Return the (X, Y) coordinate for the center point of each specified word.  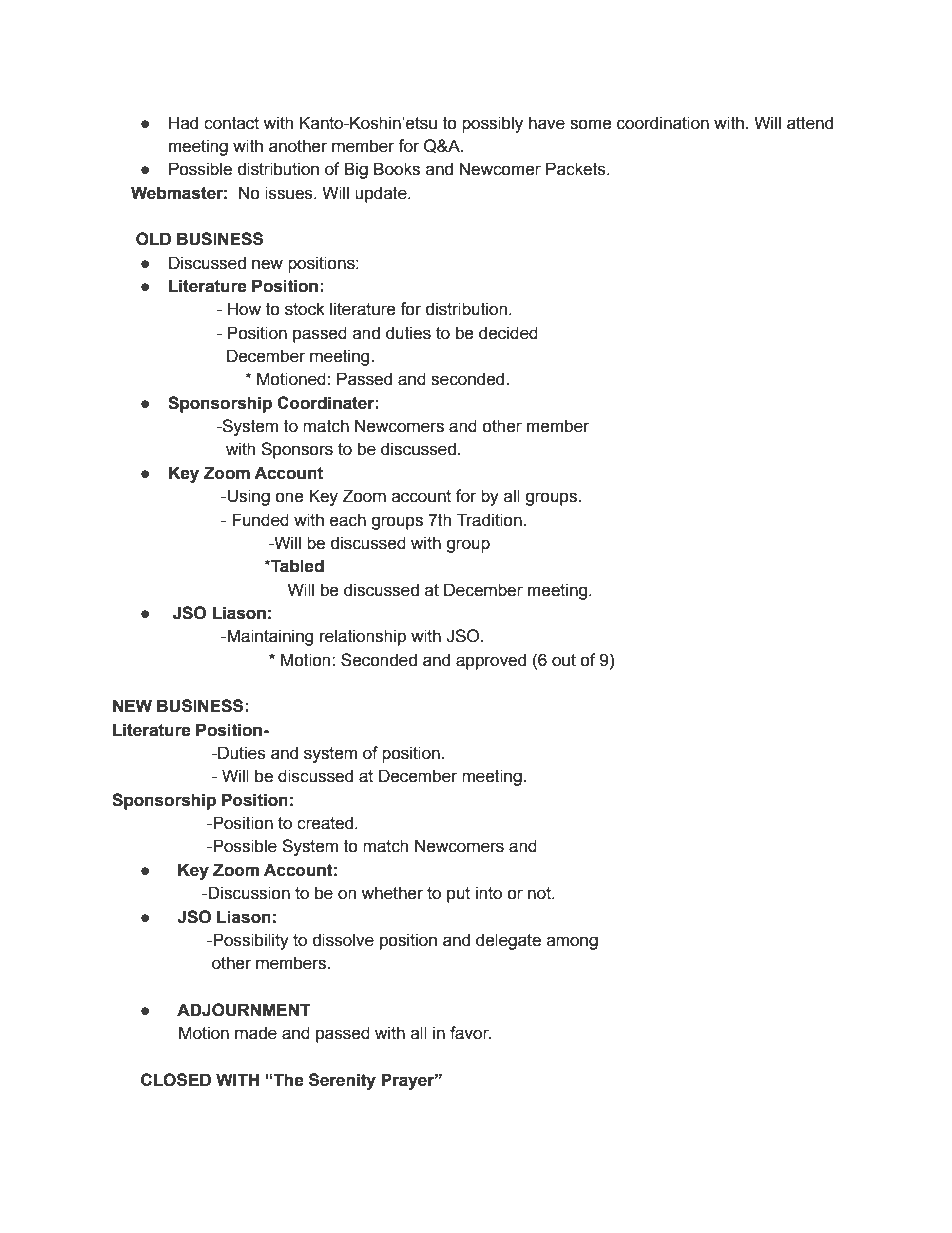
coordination (663, 123)
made (256, 1033)
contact (231, 123)
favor (470, 1033)
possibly (492, 124)
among (572, 943)
